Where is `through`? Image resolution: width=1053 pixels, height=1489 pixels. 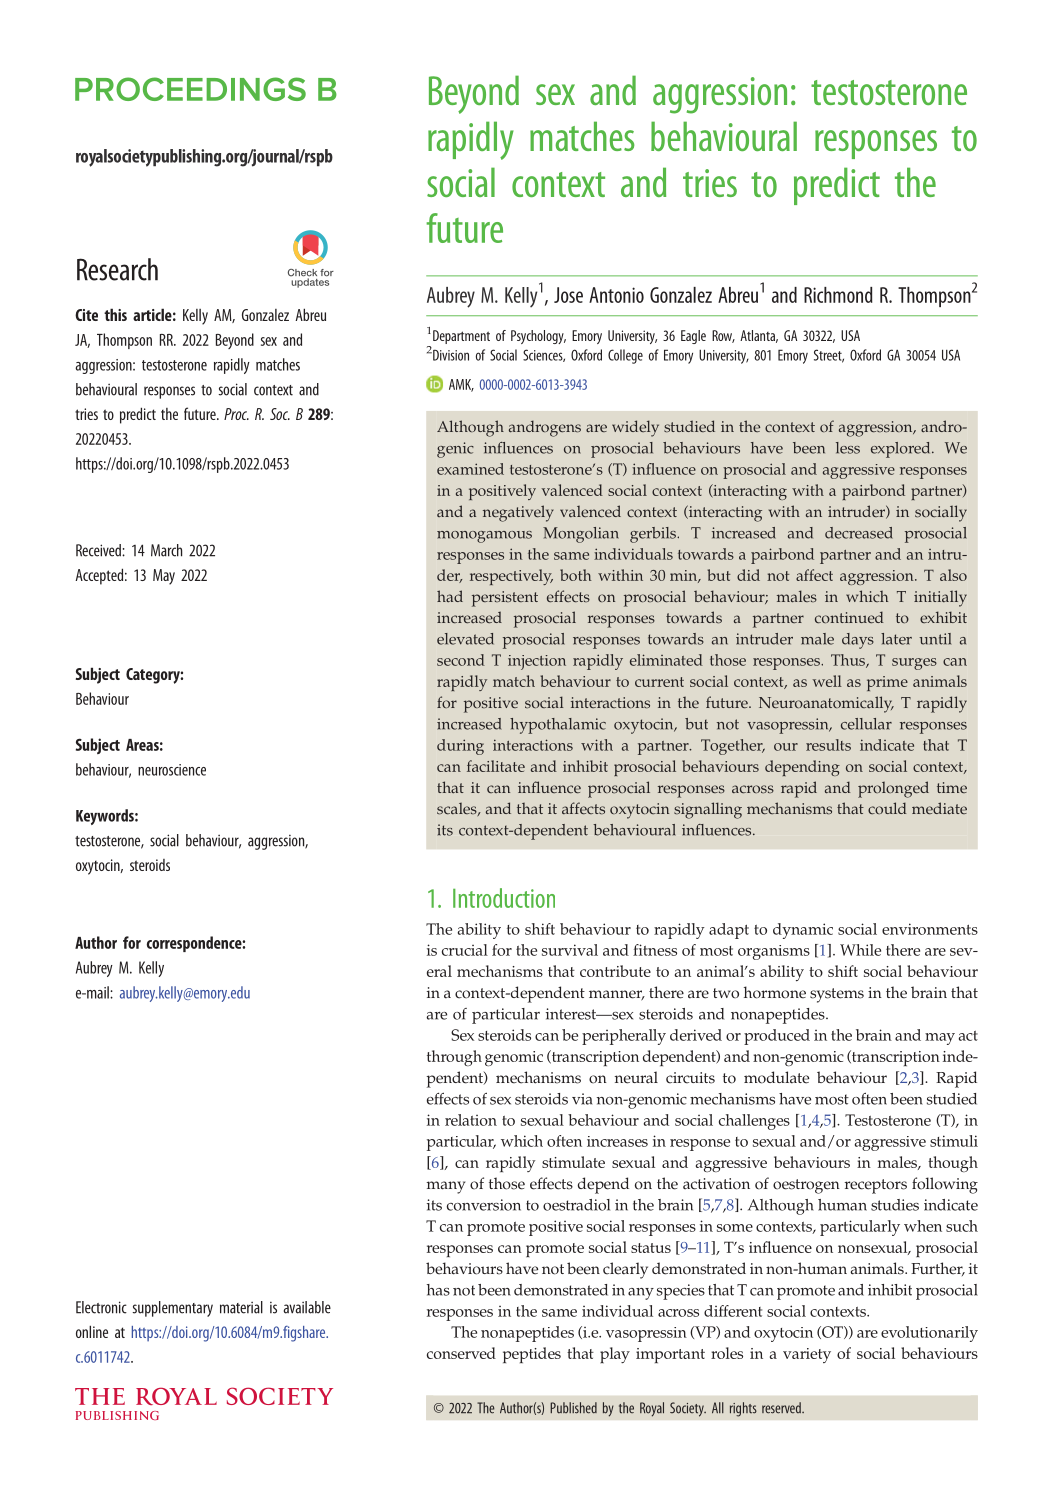 through is located at coordinates (454, 1058).
